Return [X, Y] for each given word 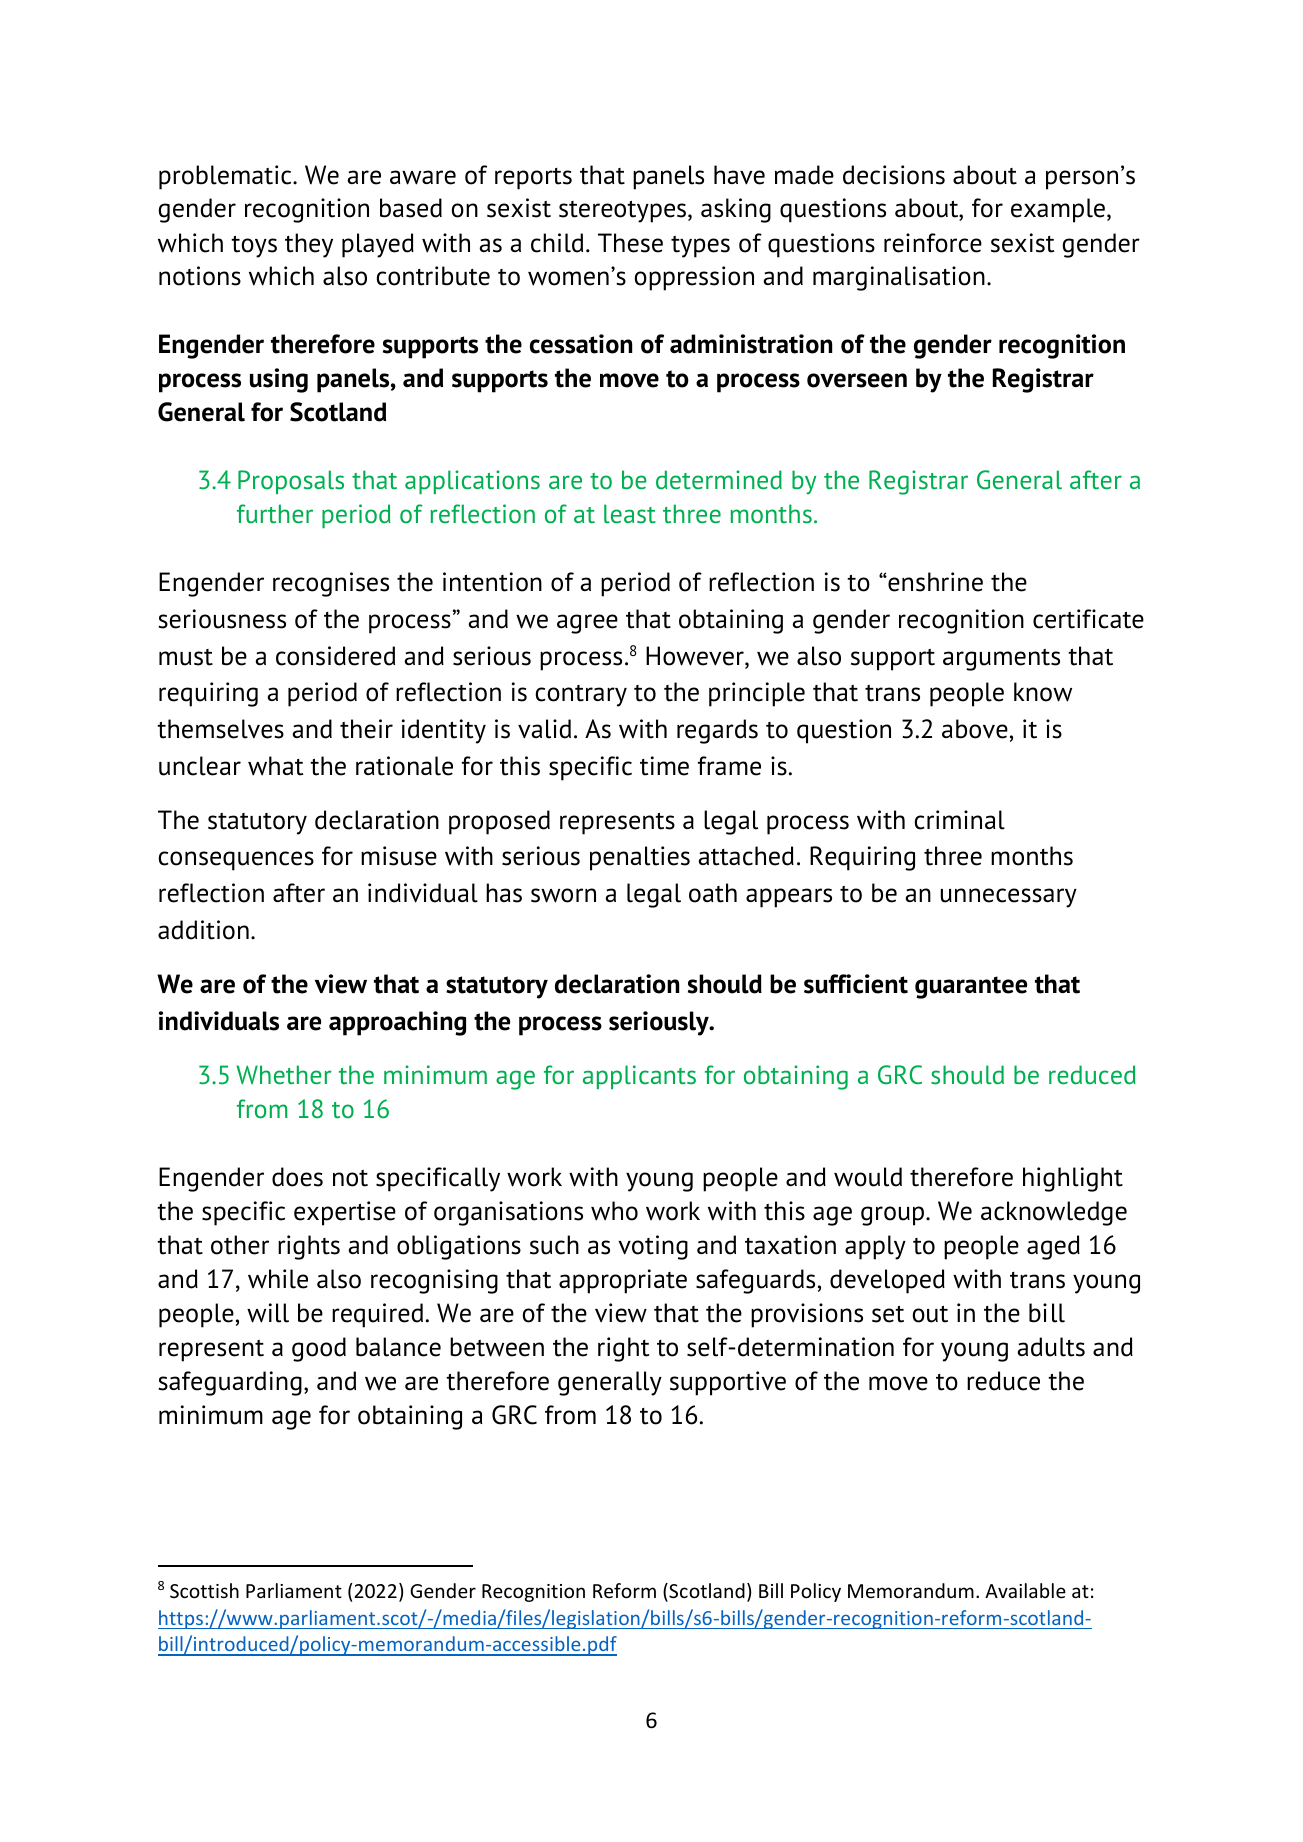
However [696, 657]
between [497, 1347]
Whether [283, 1075]
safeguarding [230, 1383]
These [630, 243]
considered [335, 656]
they [309, 245]
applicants [639, 1077]
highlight [1073, 1179]
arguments [1001, 660]
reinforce [933, 243]
